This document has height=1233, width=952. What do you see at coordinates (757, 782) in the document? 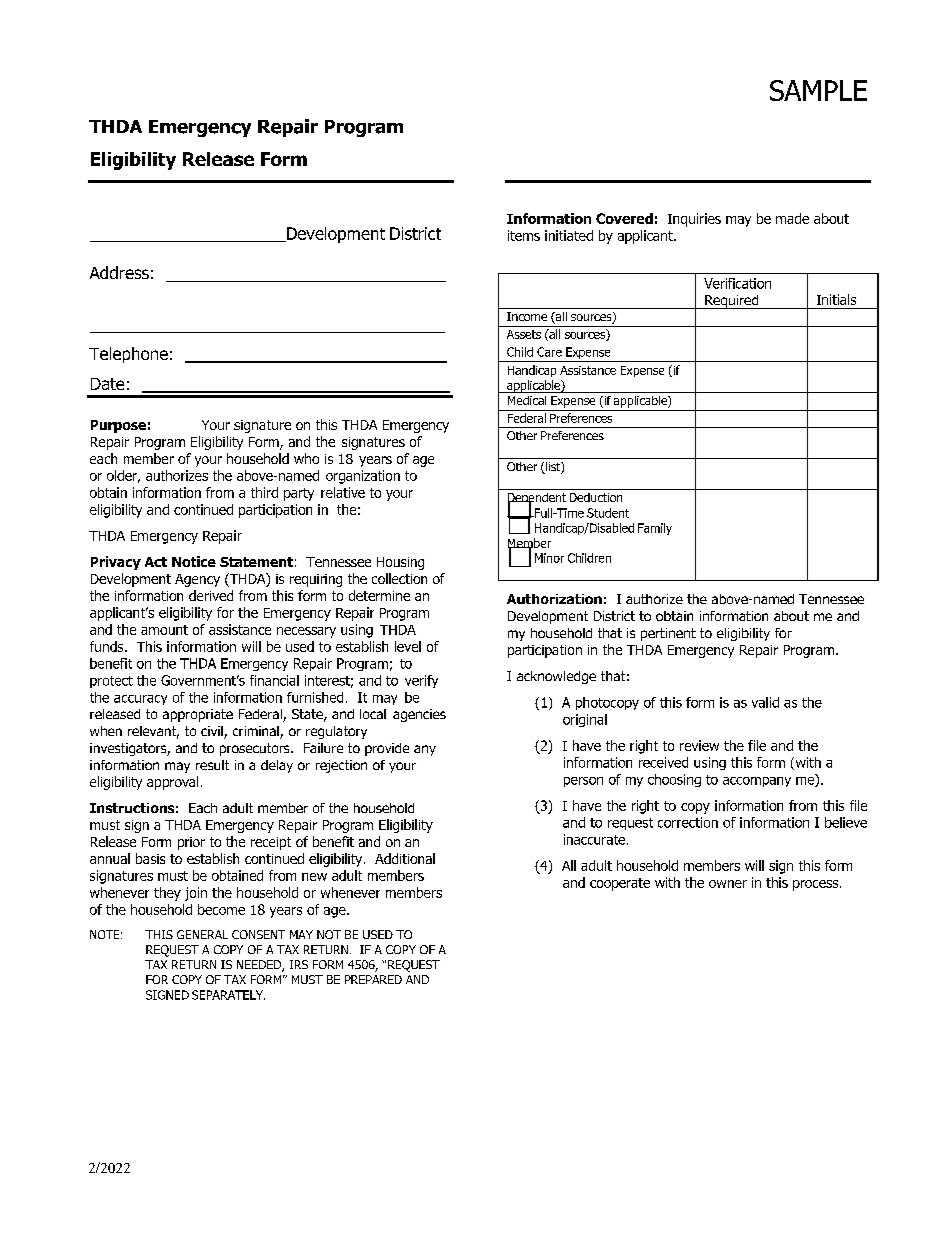
I see `accompany` at bounding box center [757, 782].
